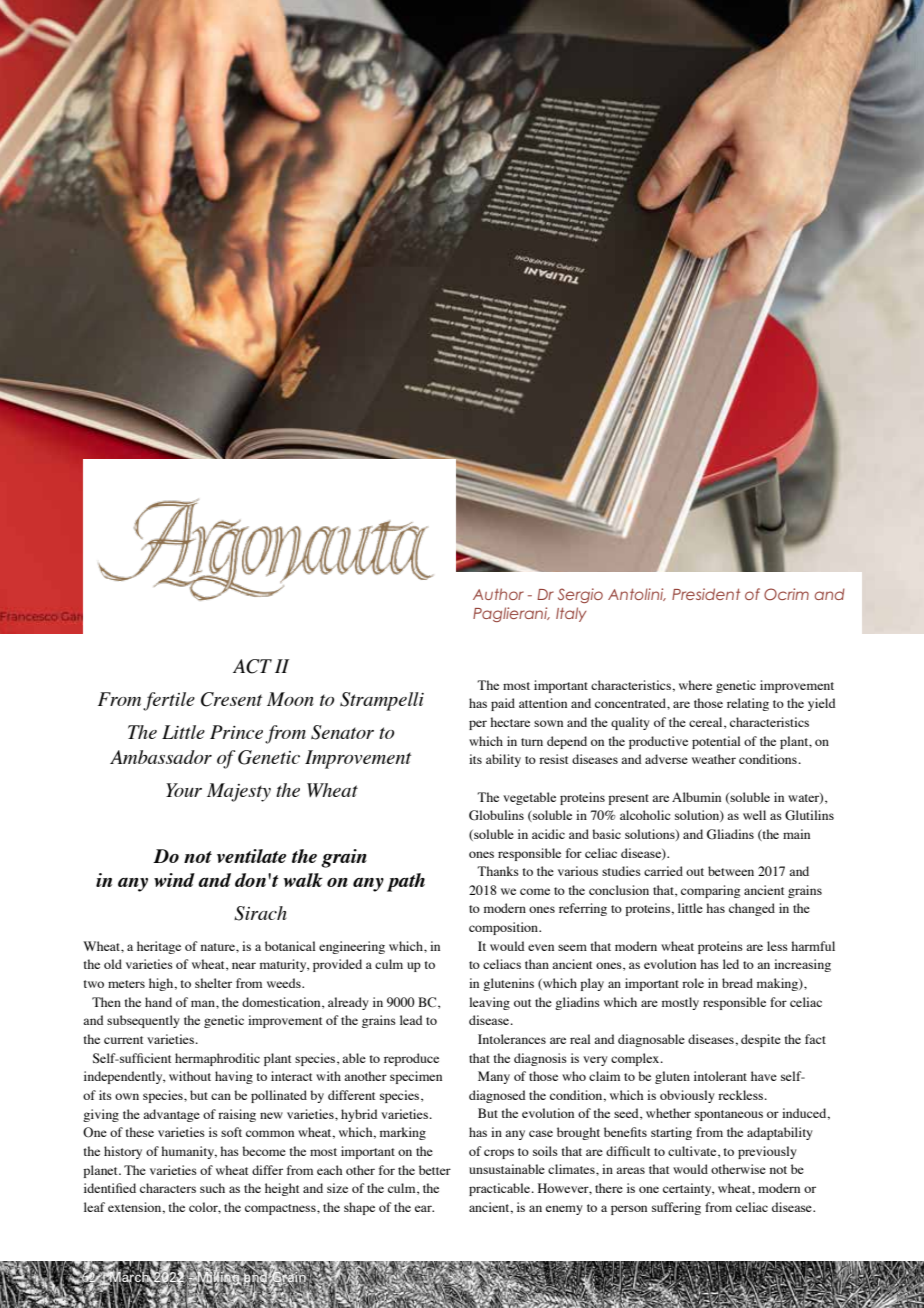 Image resolution: width=924 pixels, height=1308 pixels. I want to click on path, so click(406, 882).
